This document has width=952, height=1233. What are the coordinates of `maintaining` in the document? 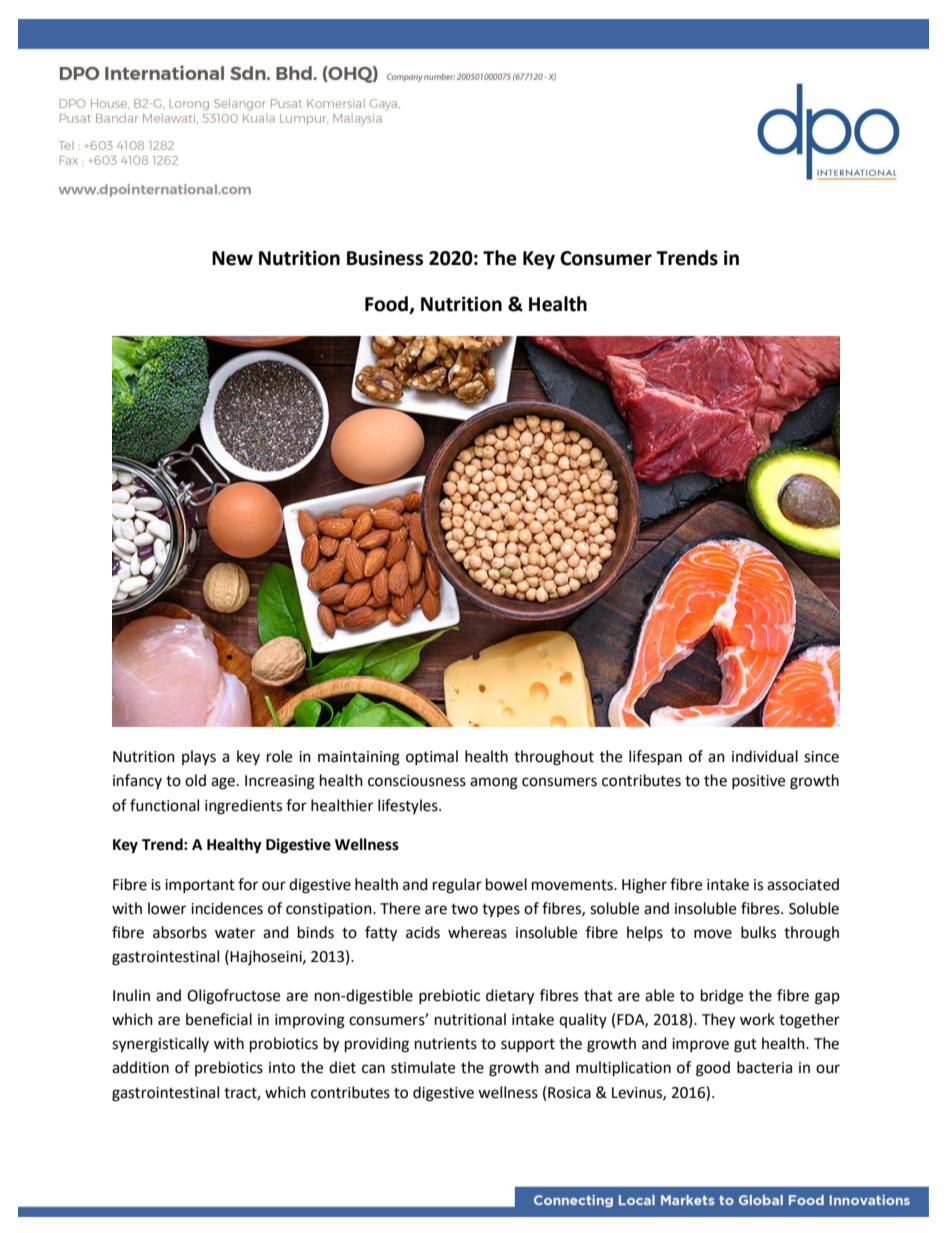 It's located at (359, 758).
